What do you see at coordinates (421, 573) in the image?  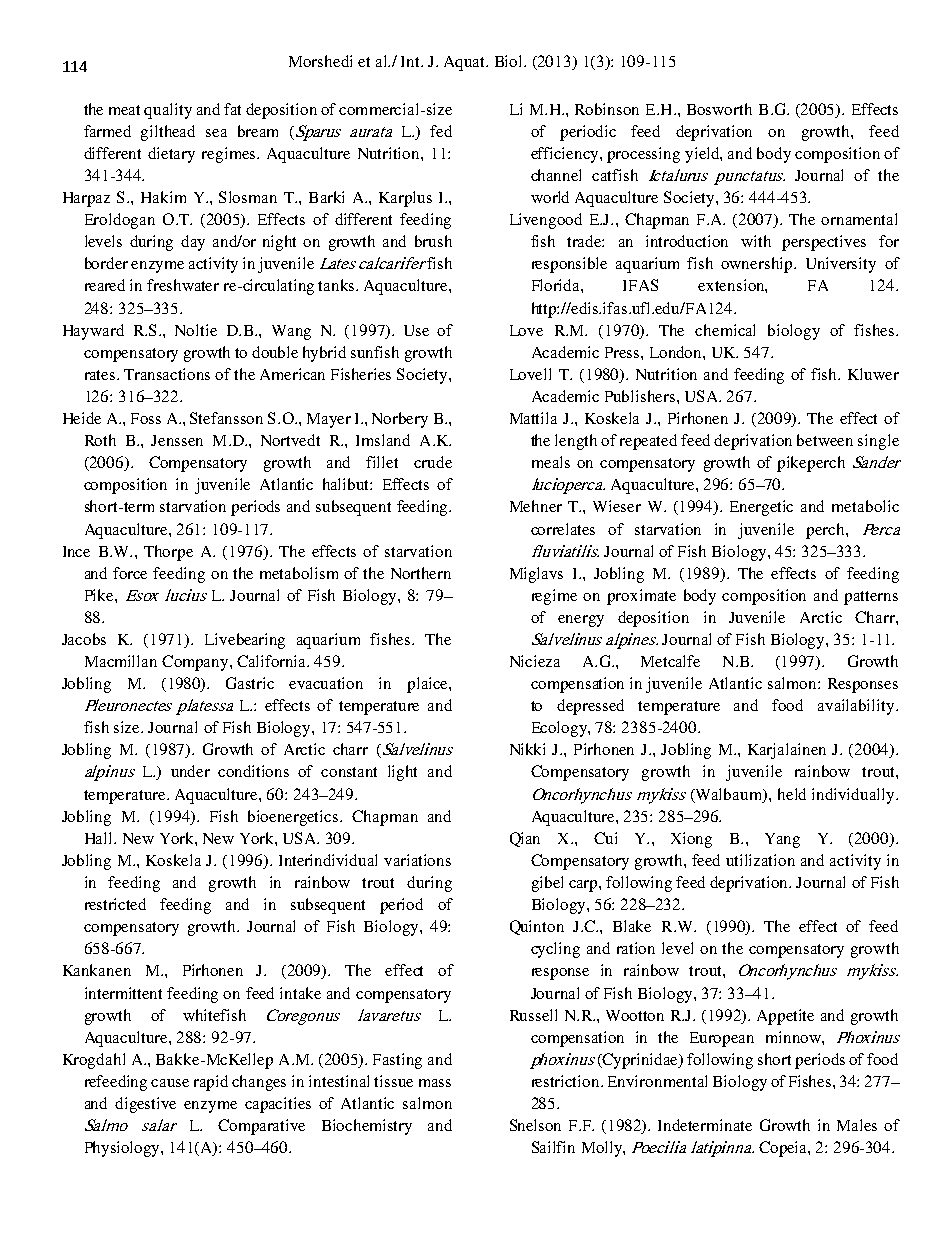 I see `Northern` at bounding box center [421, 573].
